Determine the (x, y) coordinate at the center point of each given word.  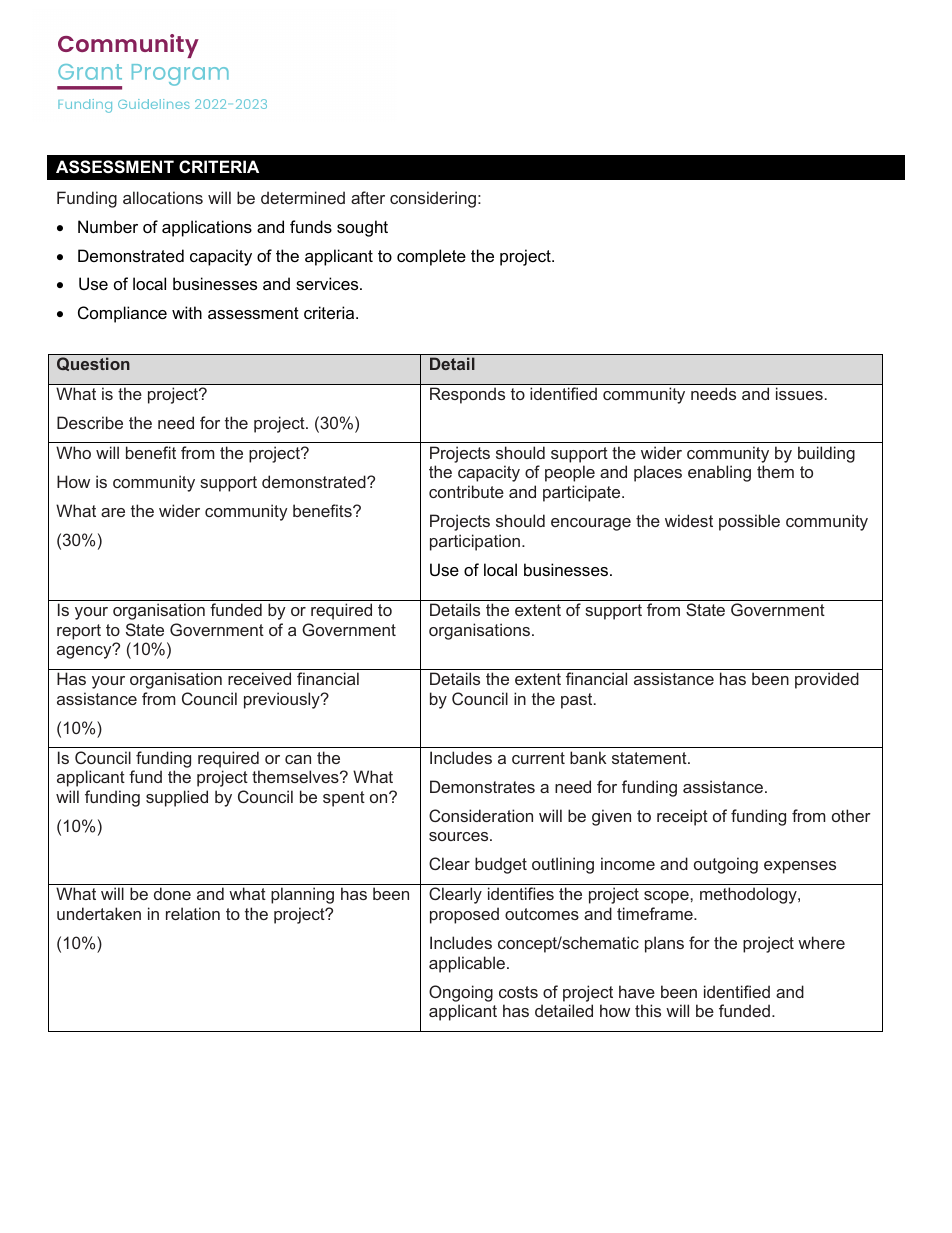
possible (749, 522)
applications (207, 228)
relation (193, 913)
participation (475, 542)
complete (431, 257)
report (79, 632)
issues (799, 393)
